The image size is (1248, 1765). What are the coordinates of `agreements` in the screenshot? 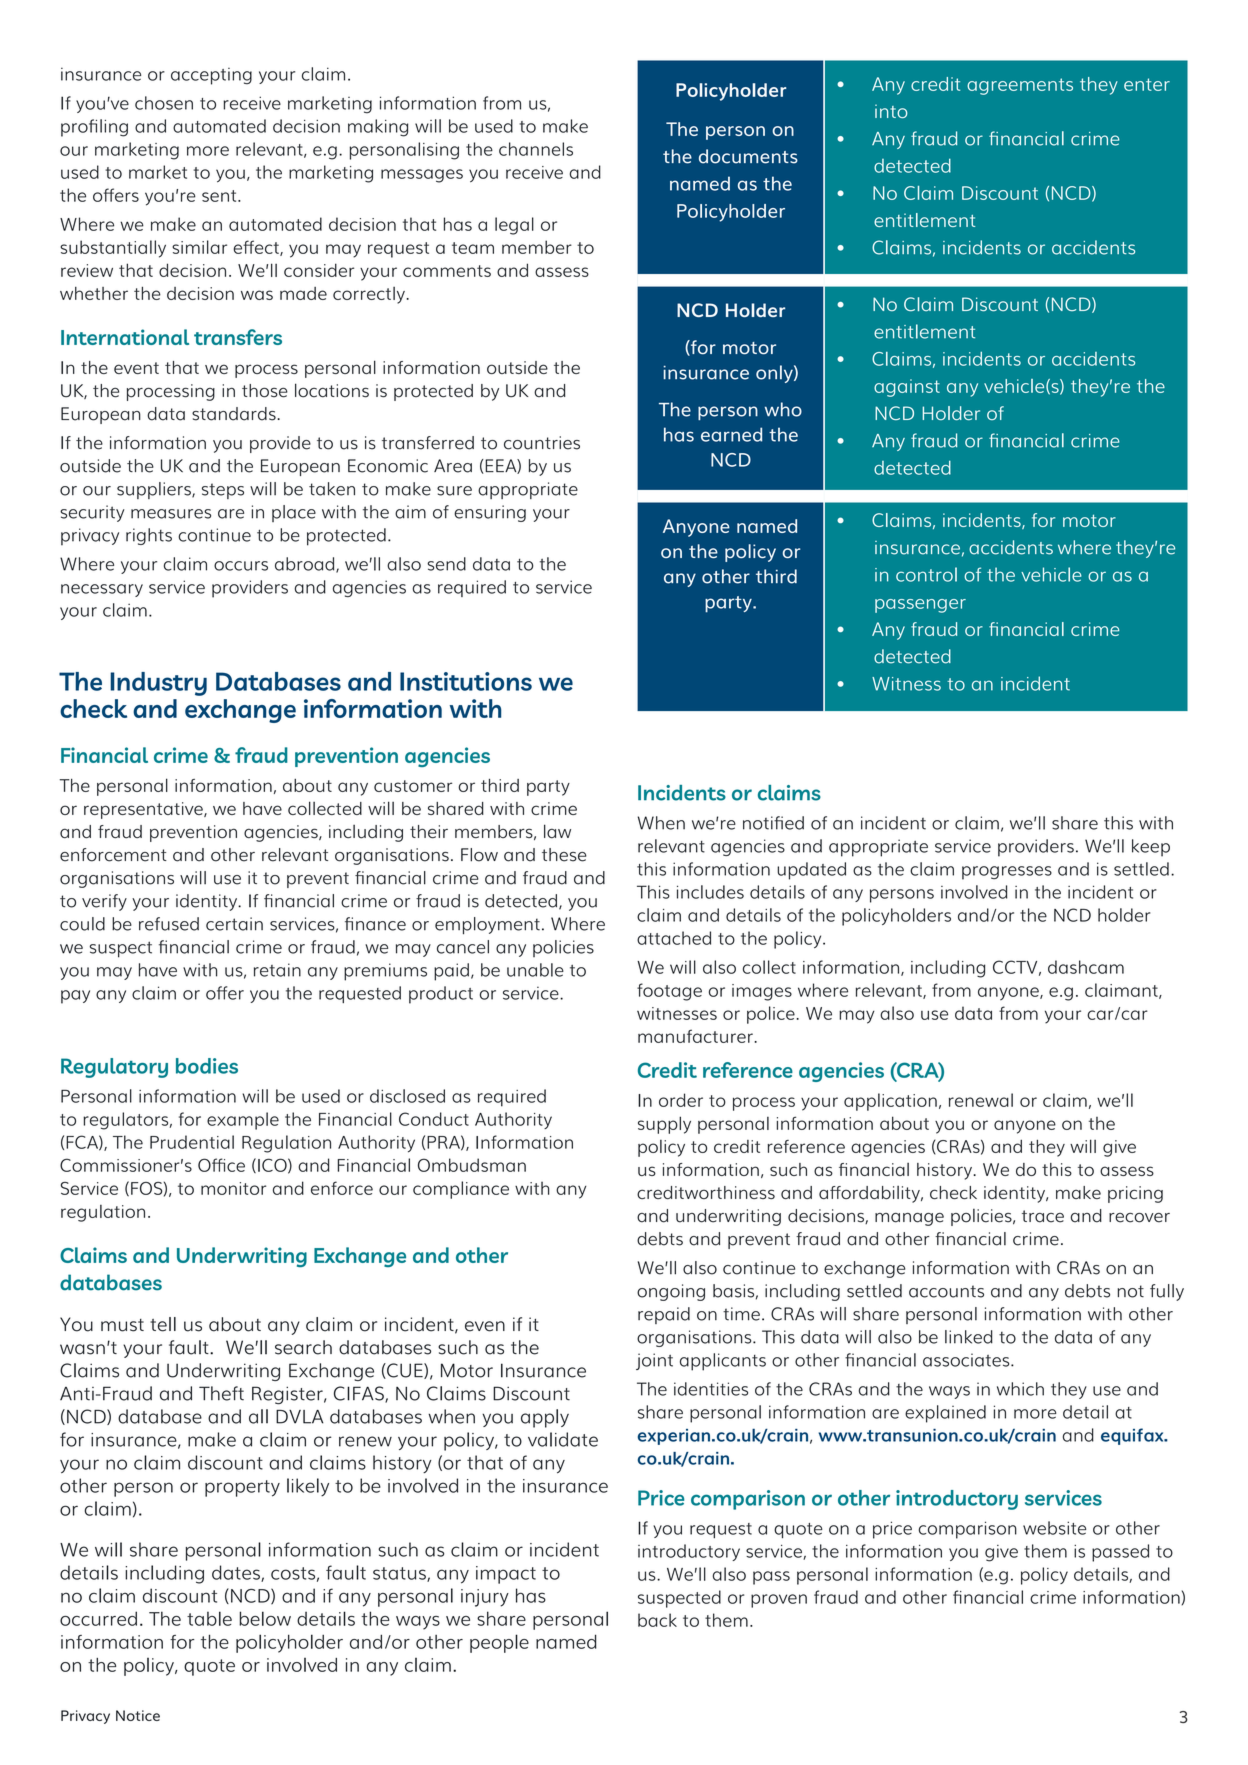 It's located at (1020, 86).
